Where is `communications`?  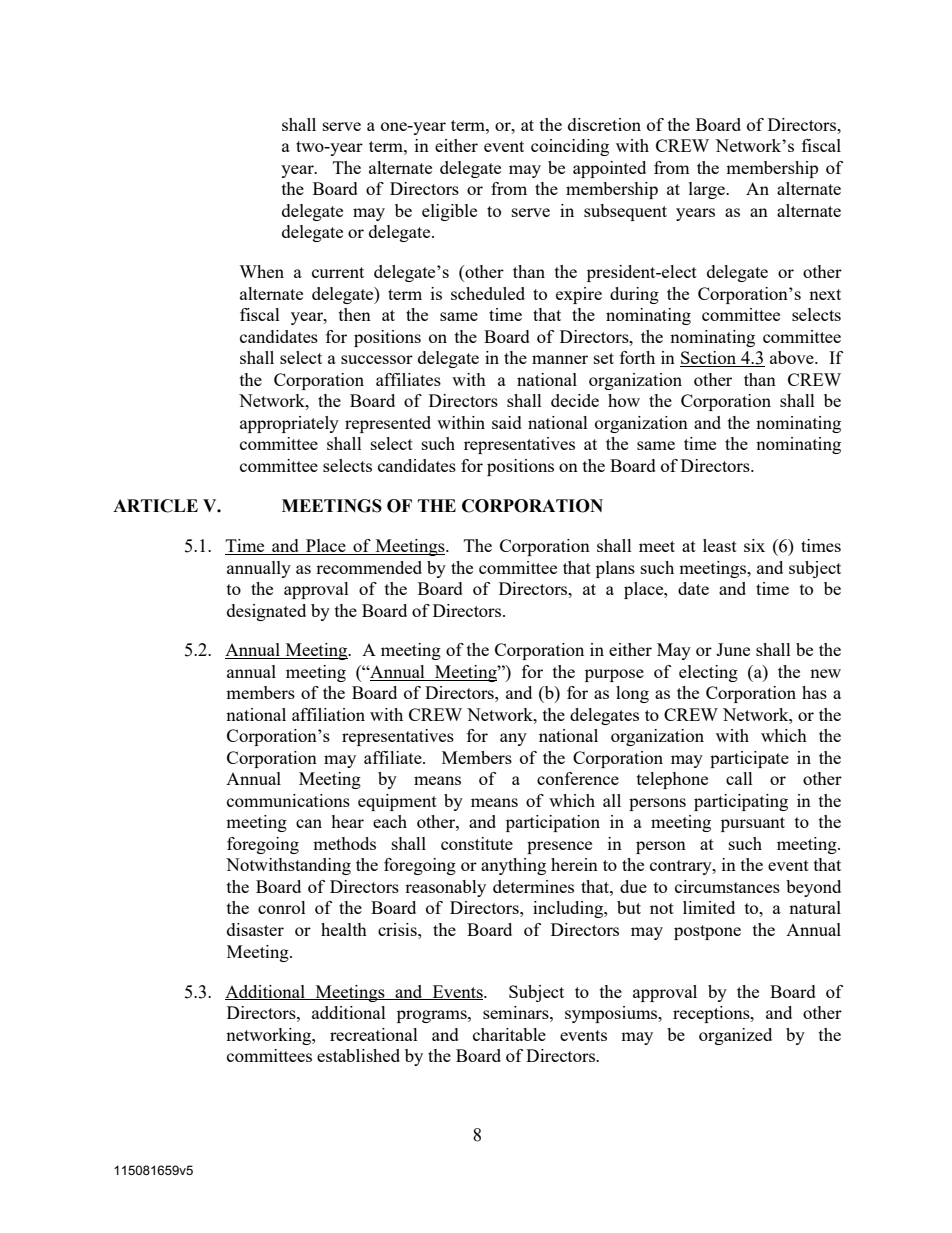
communications is located at coordinates (288, 800).
